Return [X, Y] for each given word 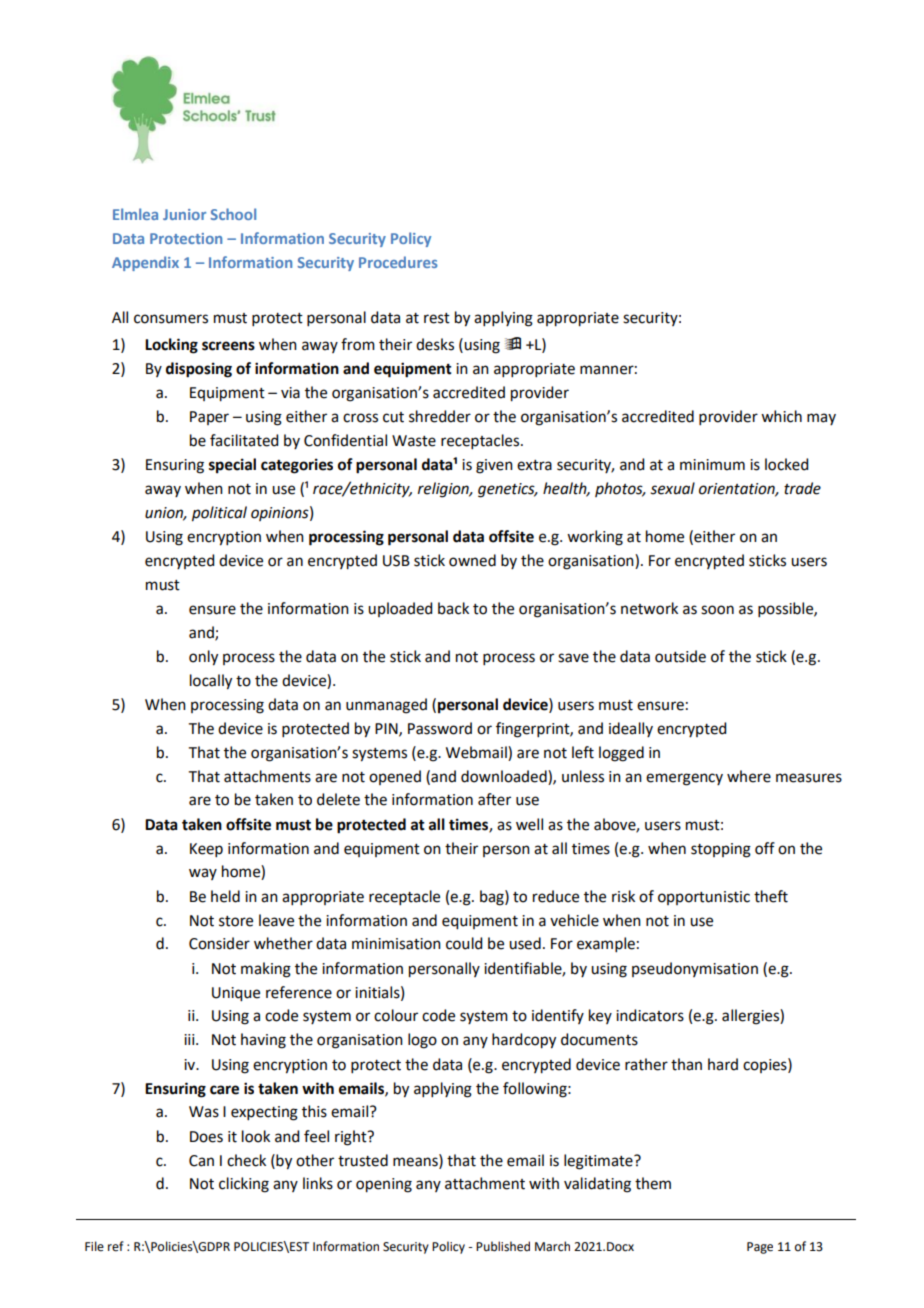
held [225, 896]
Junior [184, 214]
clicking [244, 1185]
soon [717, 610]
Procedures [398, 262]
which [781, 416]
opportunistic [704, 898]
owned [472, 560]
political [219, 514]
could [464, 943]
